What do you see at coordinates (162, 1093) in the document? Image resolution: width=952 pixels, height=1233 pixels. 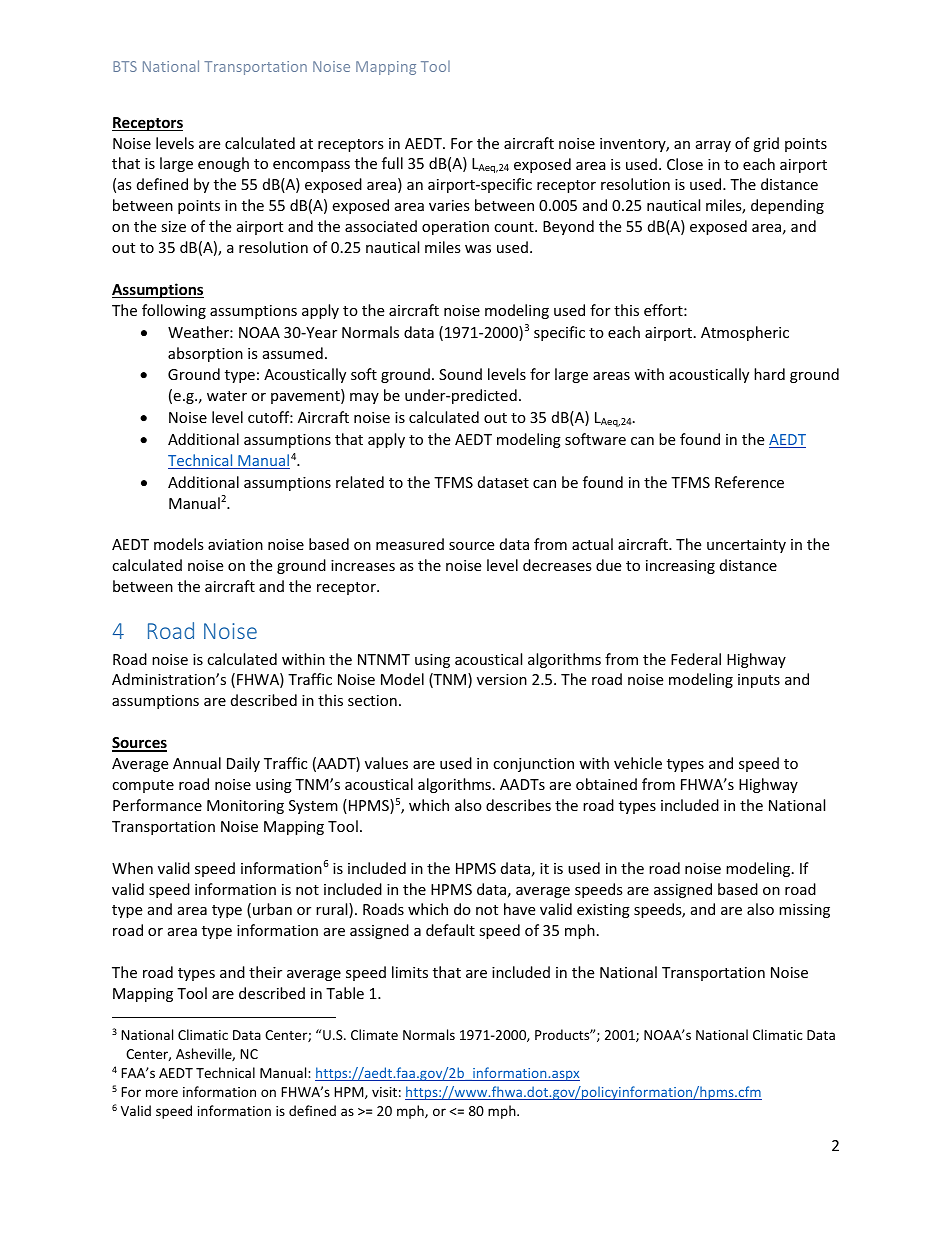 I see `more` at bounding box center [162, 1093].
